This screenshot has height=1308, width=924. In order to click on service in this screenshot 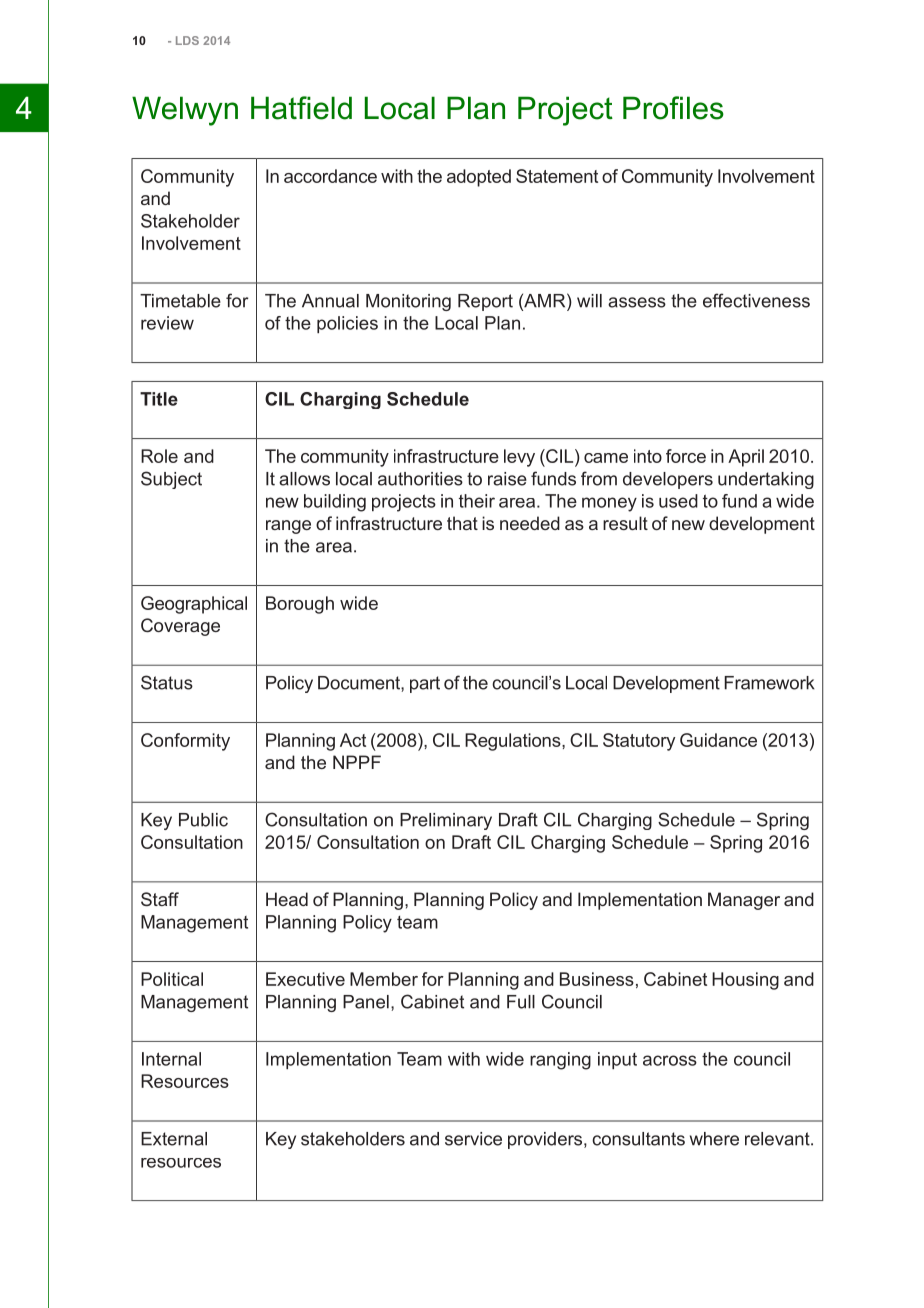, I will do `click(473, 1139)`.
